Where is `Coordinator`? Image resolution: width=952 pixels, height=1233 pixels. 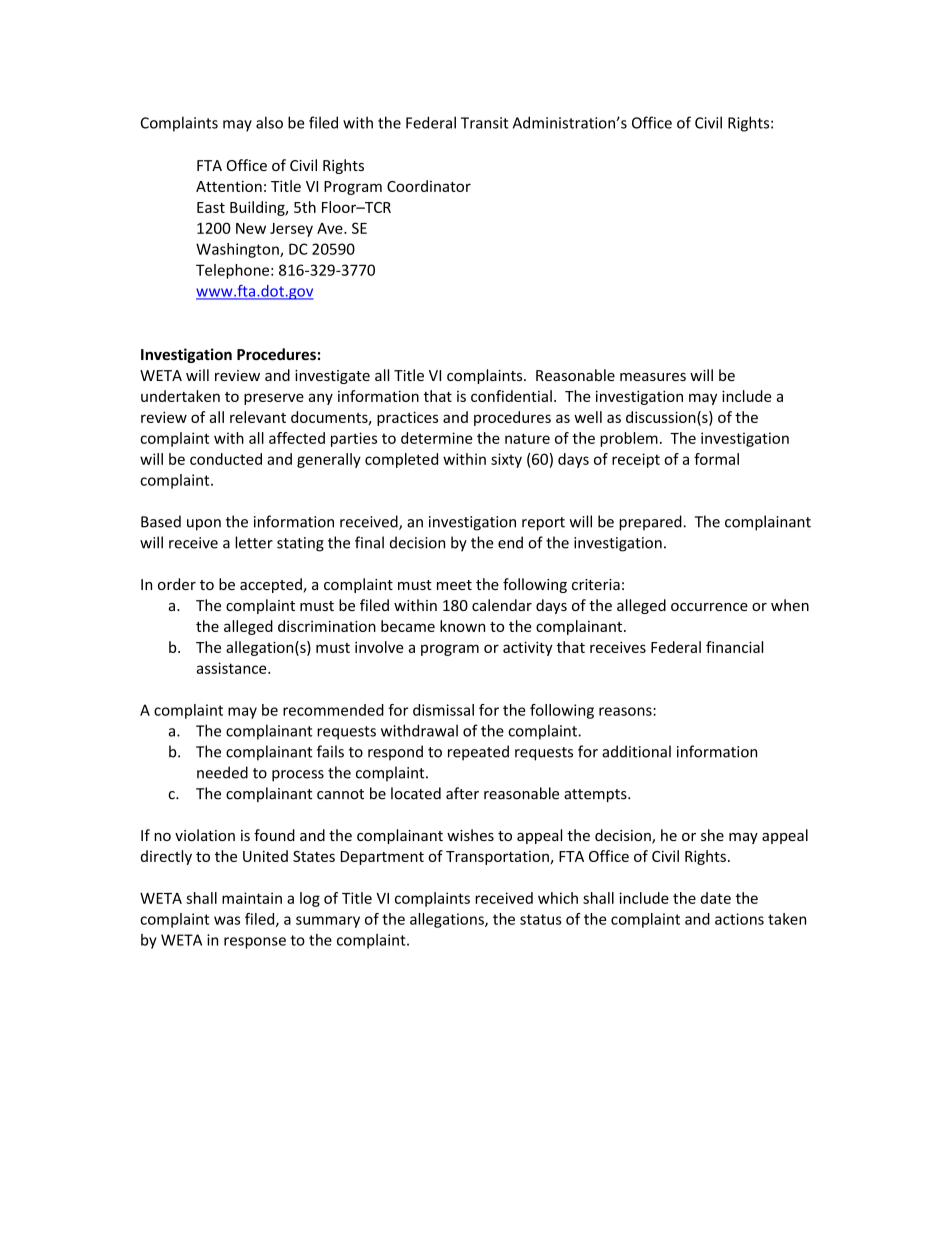
Coordinator is located at coordinates (429, 186).
